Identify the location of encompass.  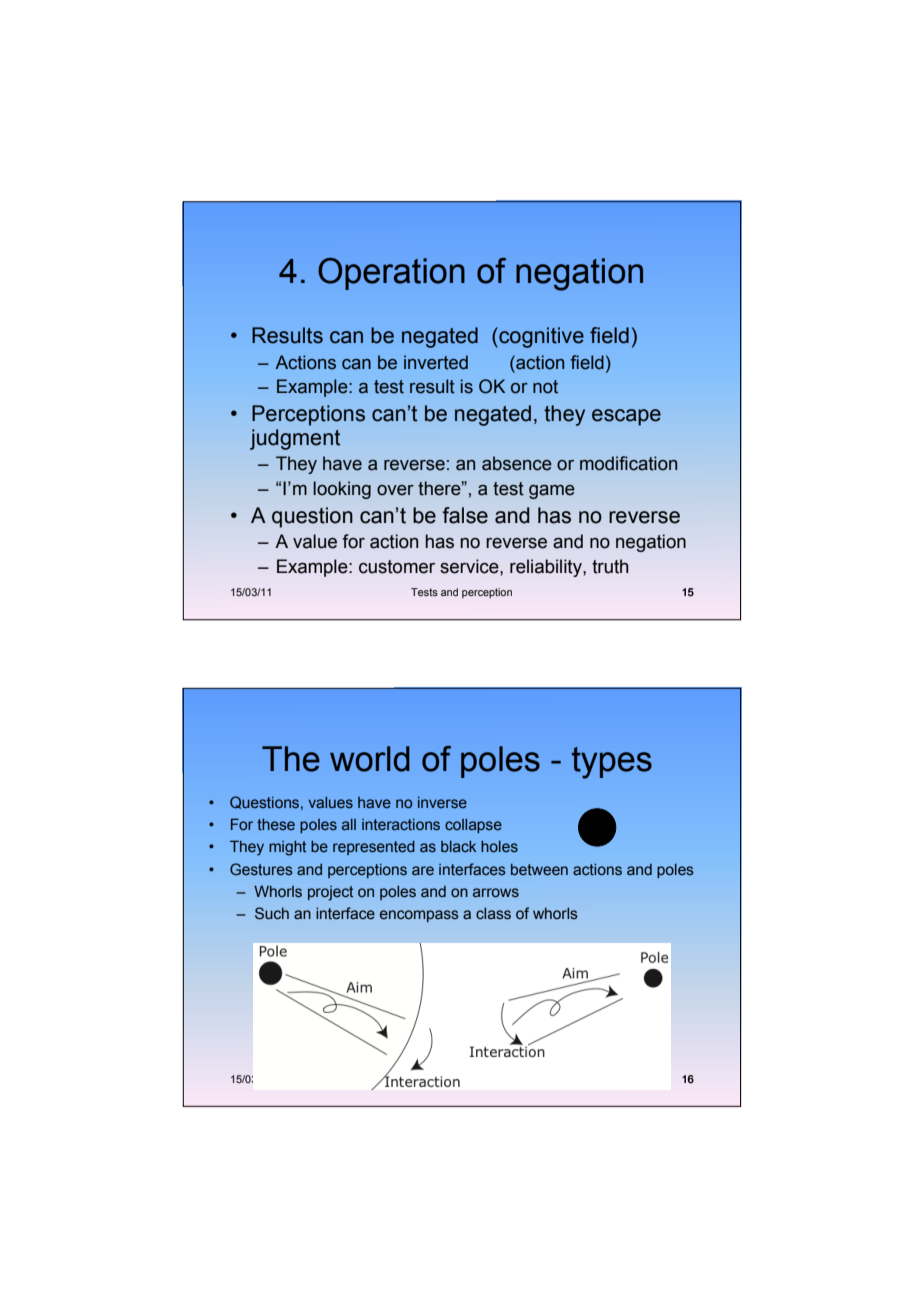
(419, 916).
